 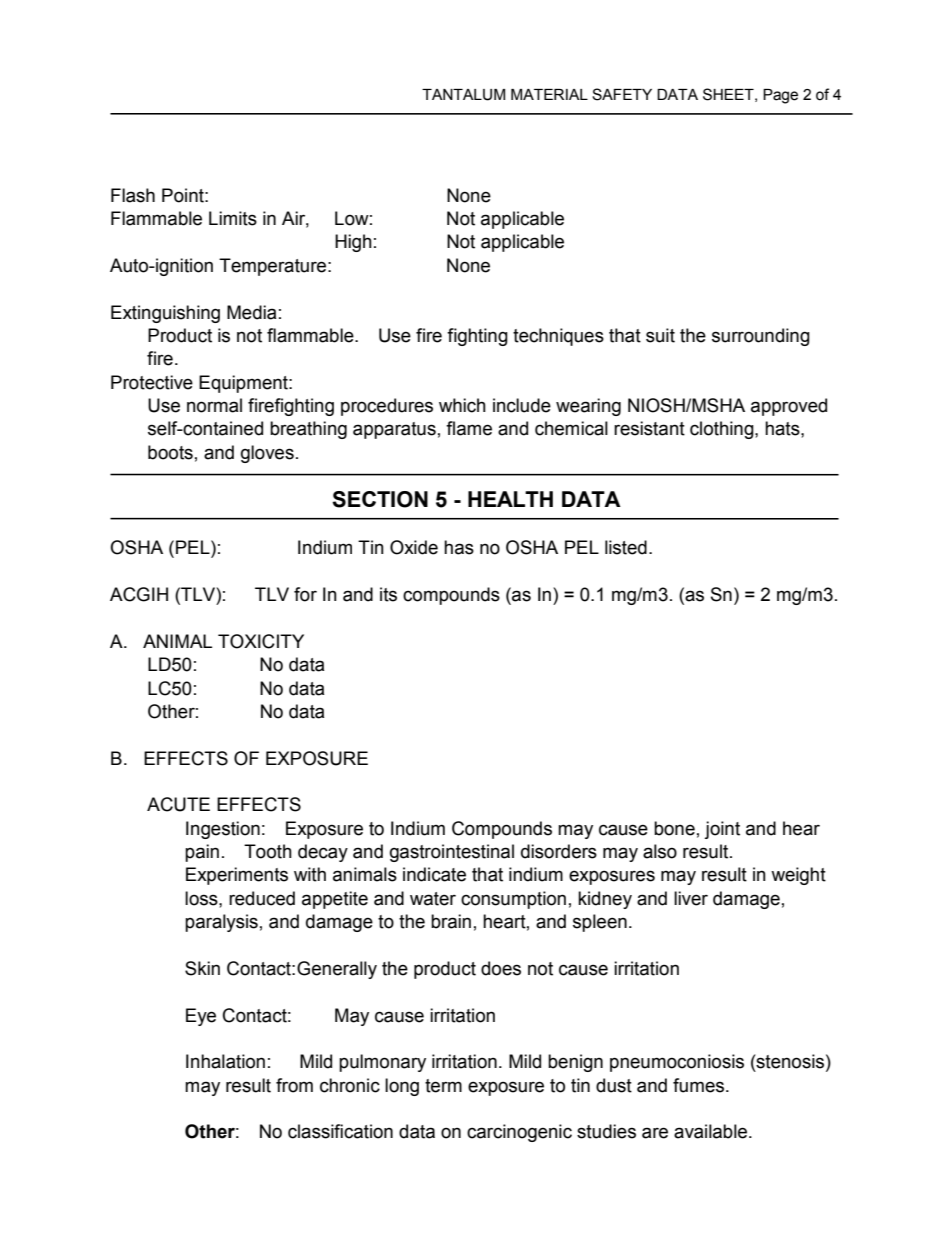 I want to click on gastrointestinal, so click(x=452, y=853).
